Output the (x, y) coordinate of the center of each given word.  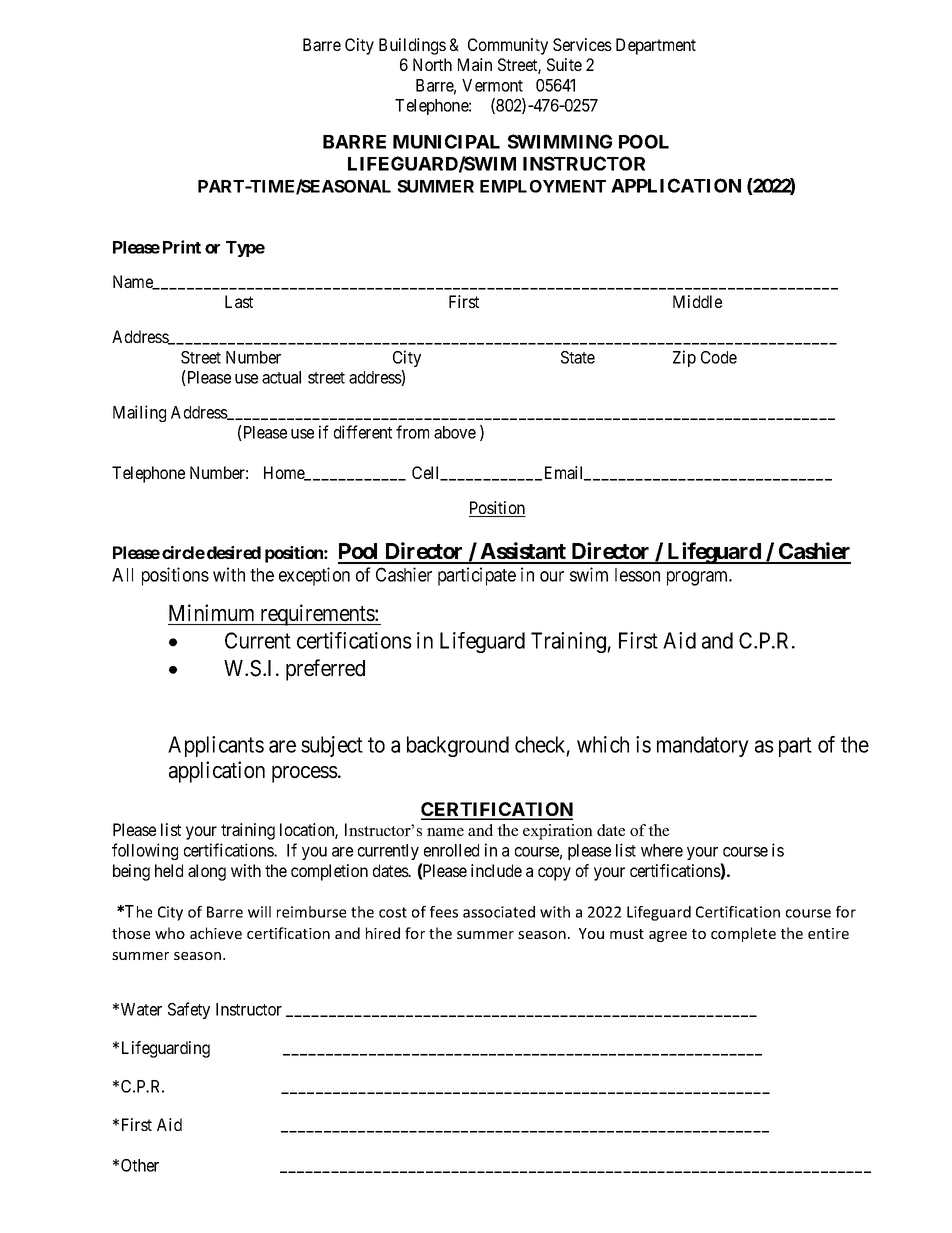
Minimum (211, 612)
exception (314, 576)
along (207, 872)
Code (719, 357)
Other (140, 1165)
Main (475, 64)
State (578, 357)
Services (582, 44)
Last (239, 301)
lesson (637, 575)
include (496, 870)
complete (743, 934)
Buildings (412, 46)
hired (383, 933)
